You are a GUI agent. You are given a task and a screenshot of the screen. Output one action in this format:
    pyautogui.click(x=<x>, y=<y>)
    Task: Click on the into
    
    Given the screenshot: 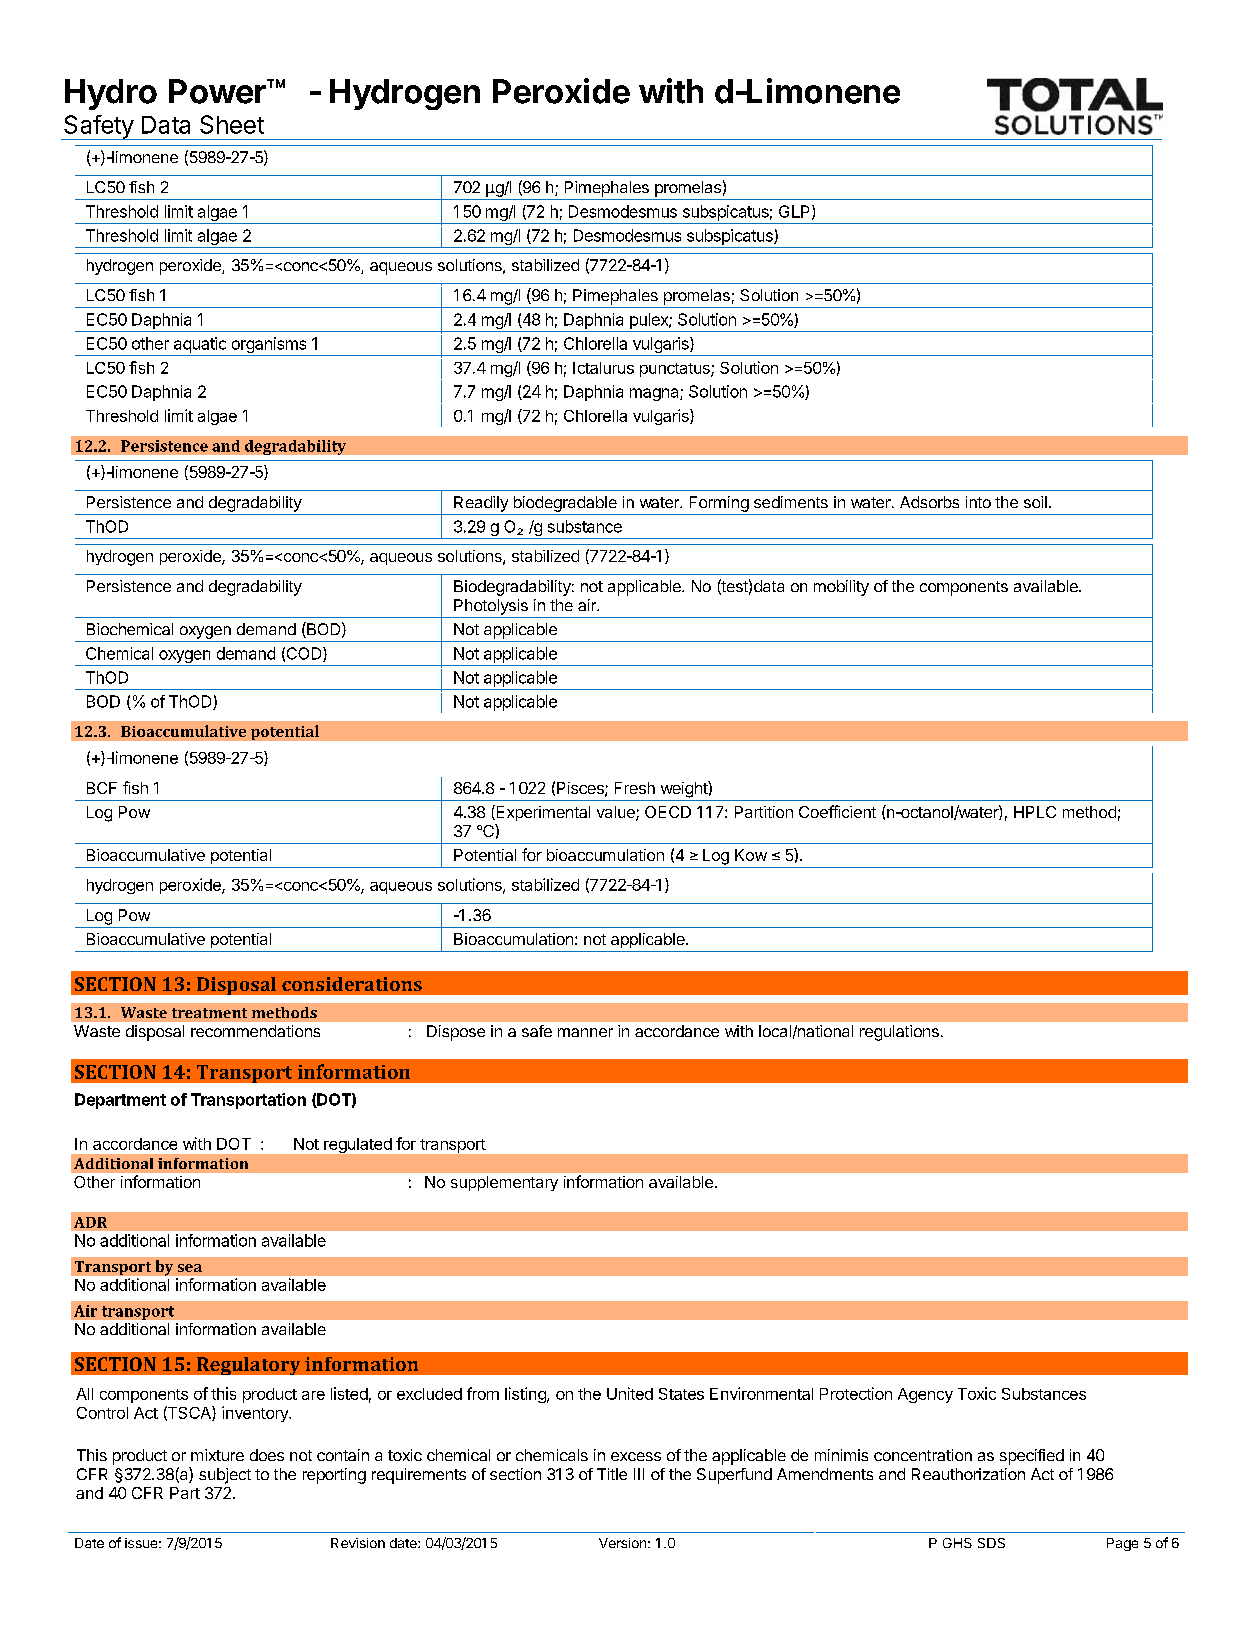 What is the action you would take?
    pyautogui.click(x=978, y=502)
